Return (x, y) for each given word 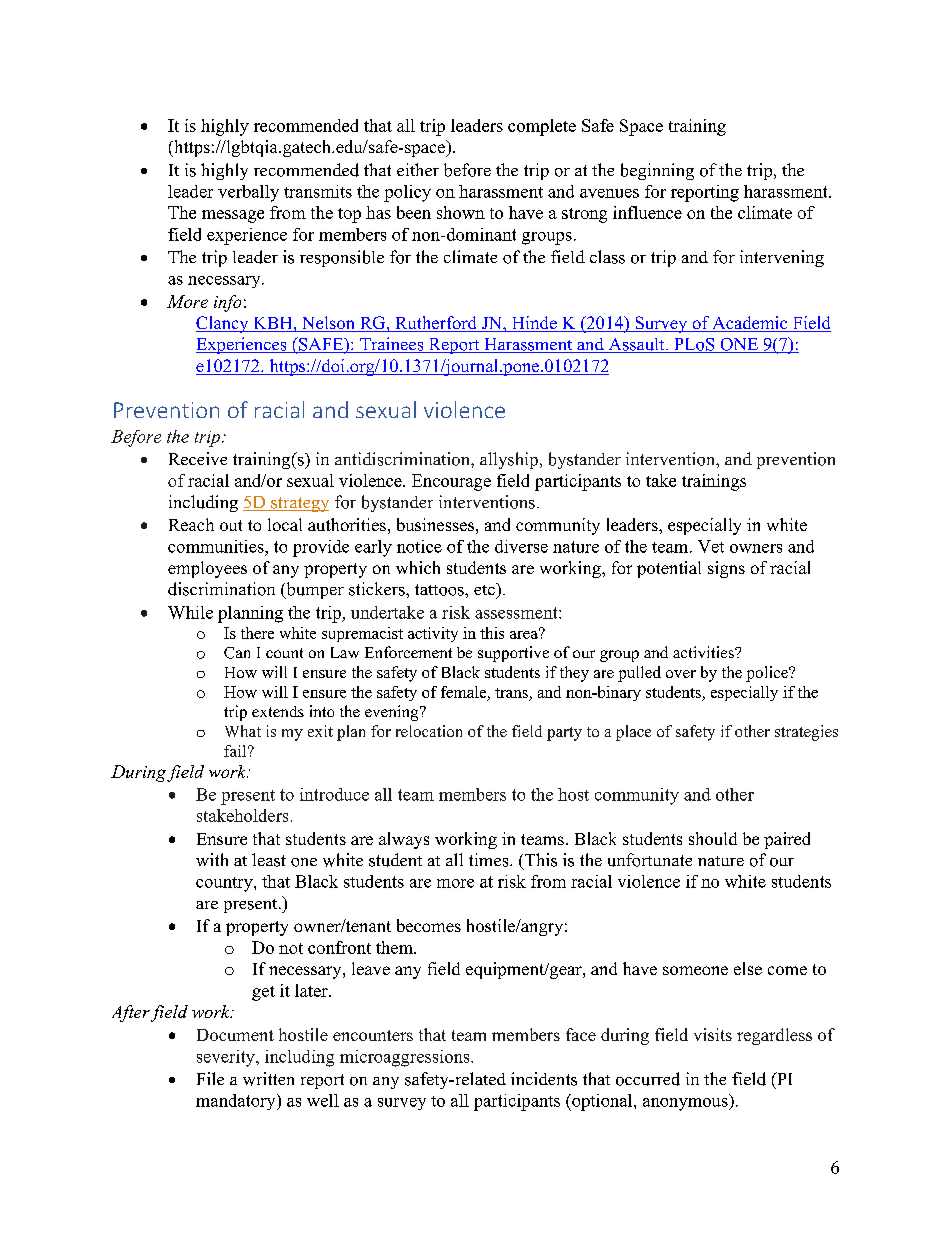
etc (485, 589)
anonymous (686, 1104)
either (418, 169)
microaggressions (406, 1058)
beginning (657, 171)
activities (704, 652)
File (210, 1078)
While (190, 612)
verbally (248, 193)
